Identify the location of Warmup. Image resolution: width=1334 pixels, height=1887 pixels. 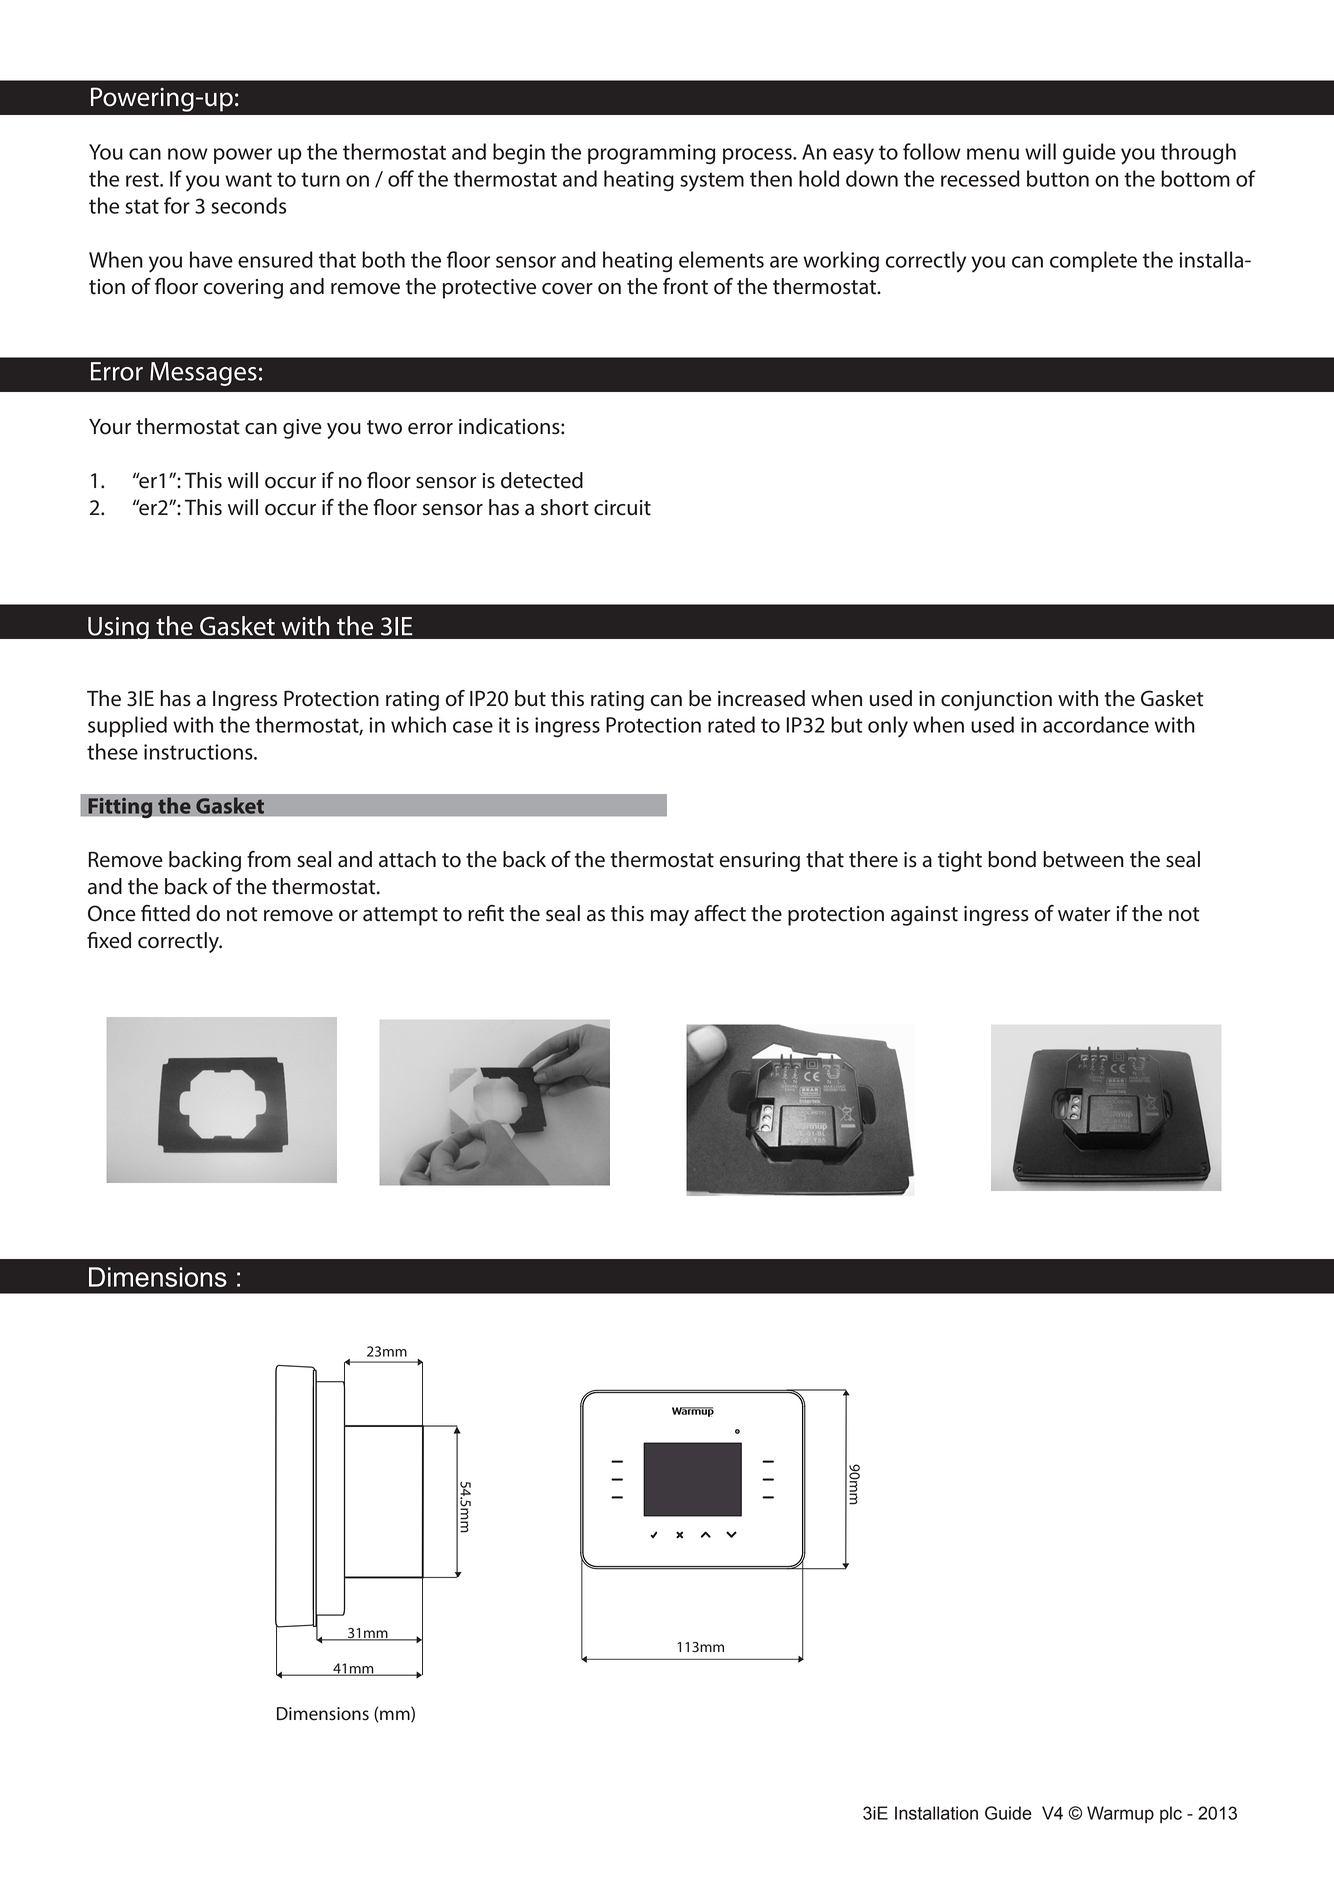
(1120, 1814).
